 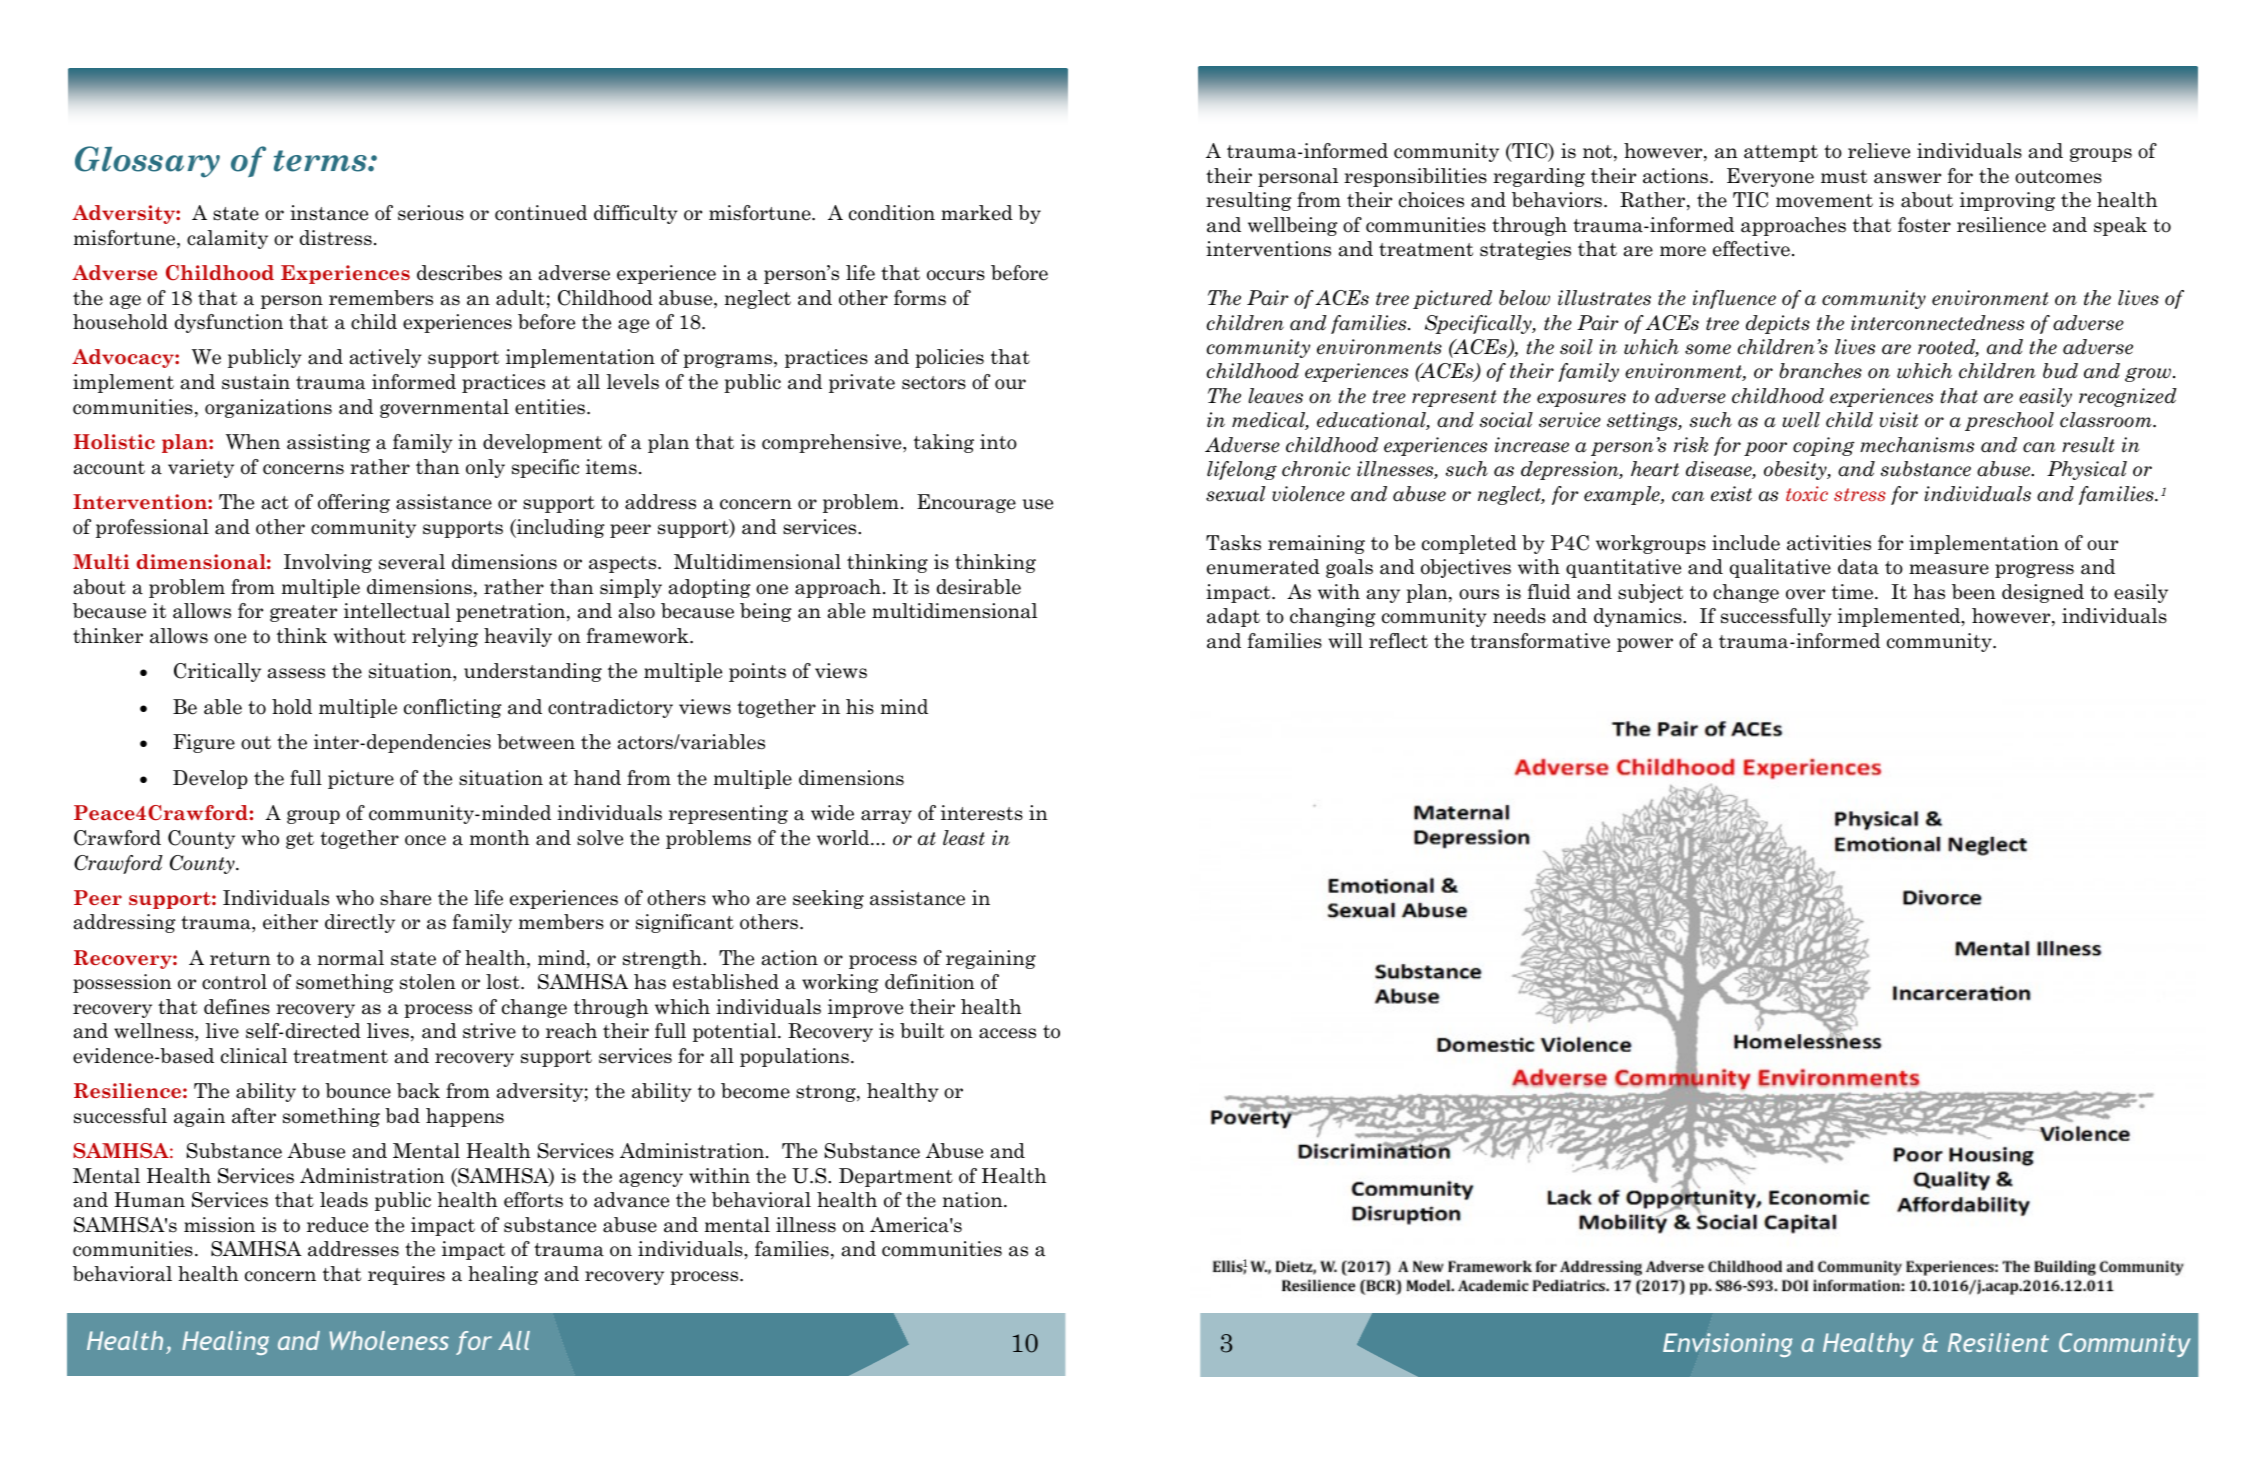 What do you see at coordinates (860, 707) in the image?
I see `his` at bounding box center [860, 707].
